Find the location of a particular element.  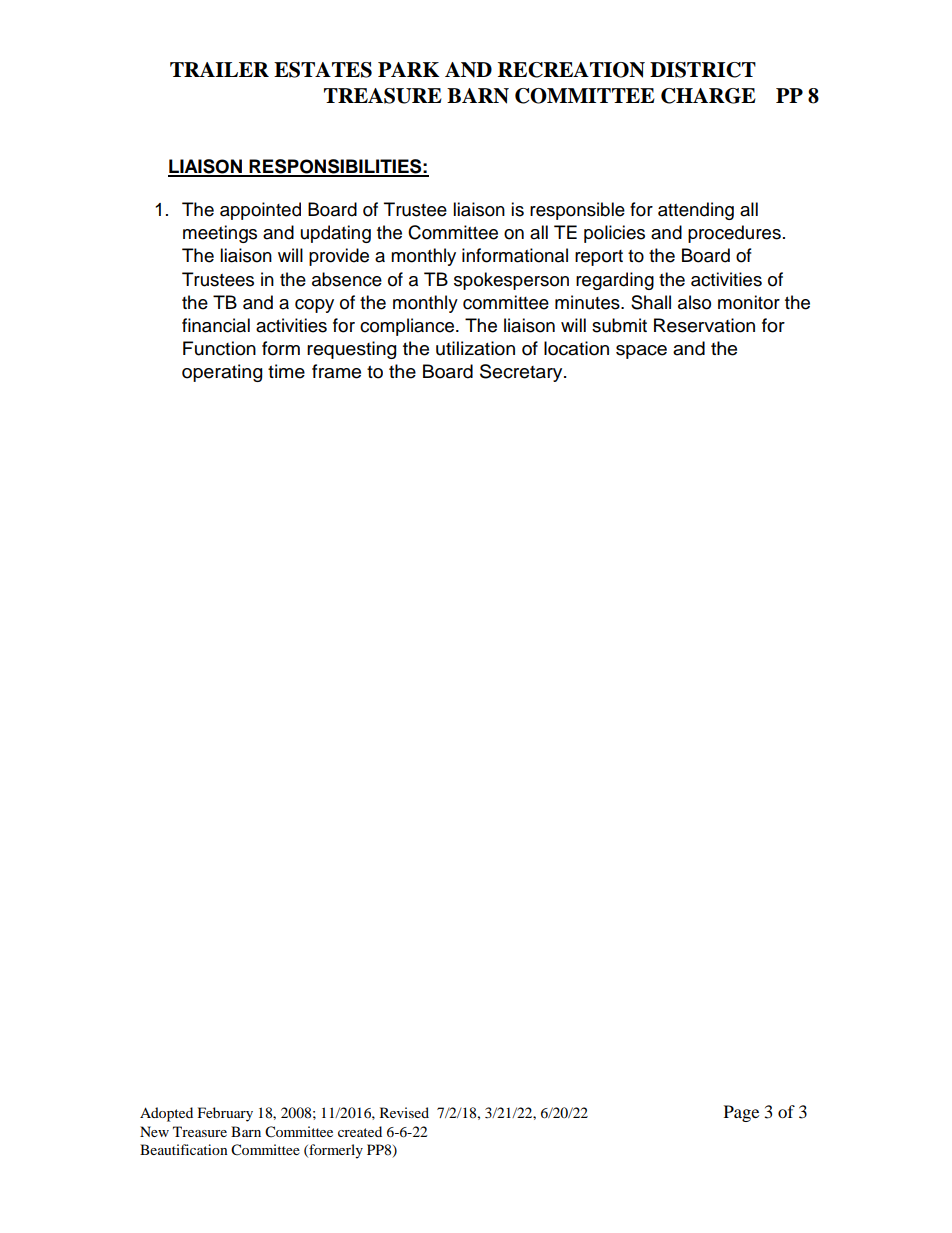

Beautification is located at coordinates (184, 1149).
